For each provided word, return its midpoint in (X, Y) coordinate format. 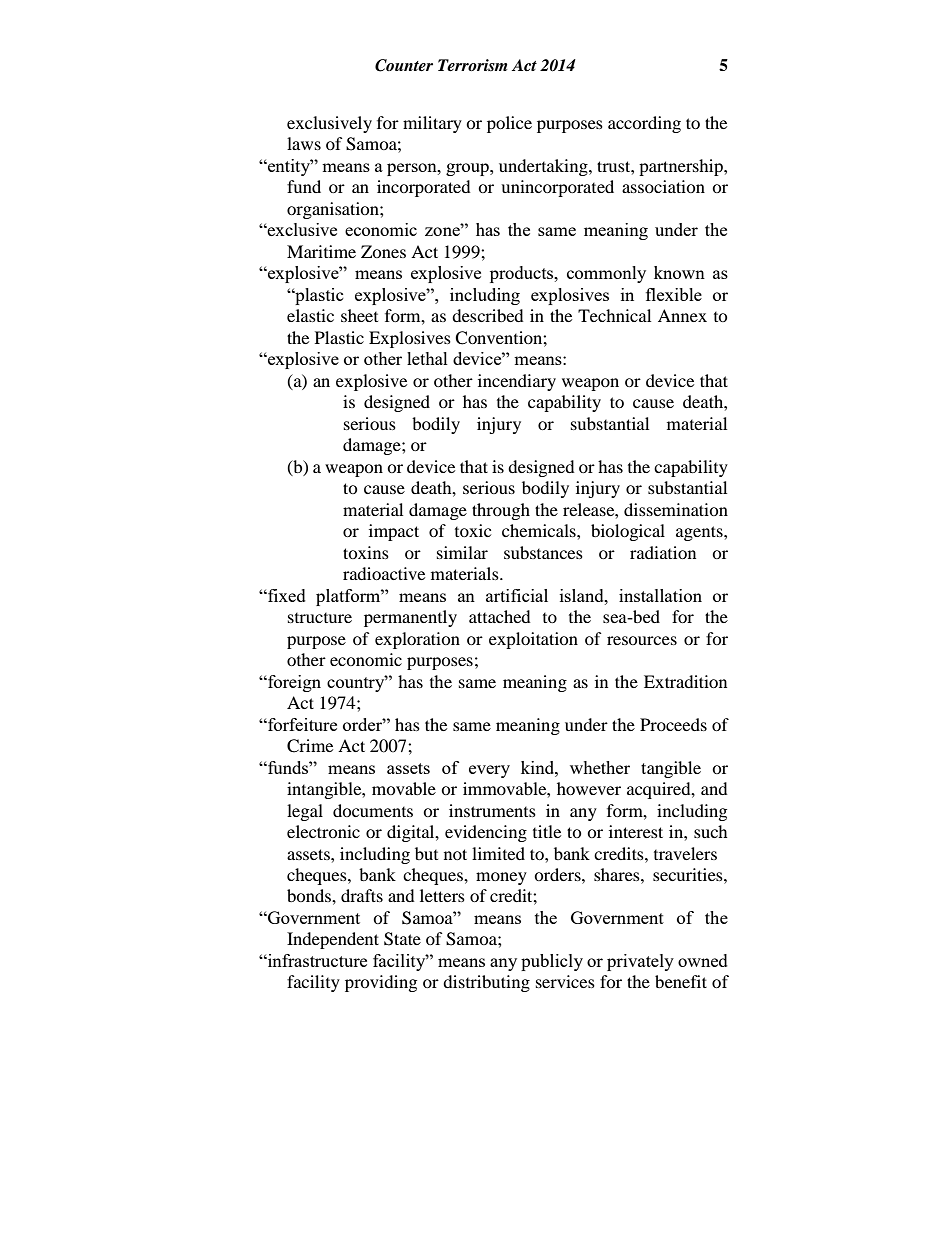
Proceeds (673, 724)
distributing (486, 983)
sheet (359, 315)
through (501, 511)
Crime (310, 746)
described (488, 315)
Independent (333, 940)
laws (304, 143)
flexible (674, 294)
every (489, 771)
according (644, 124)
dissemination (676, 509)
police (509, 124)
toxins (366, 552)
